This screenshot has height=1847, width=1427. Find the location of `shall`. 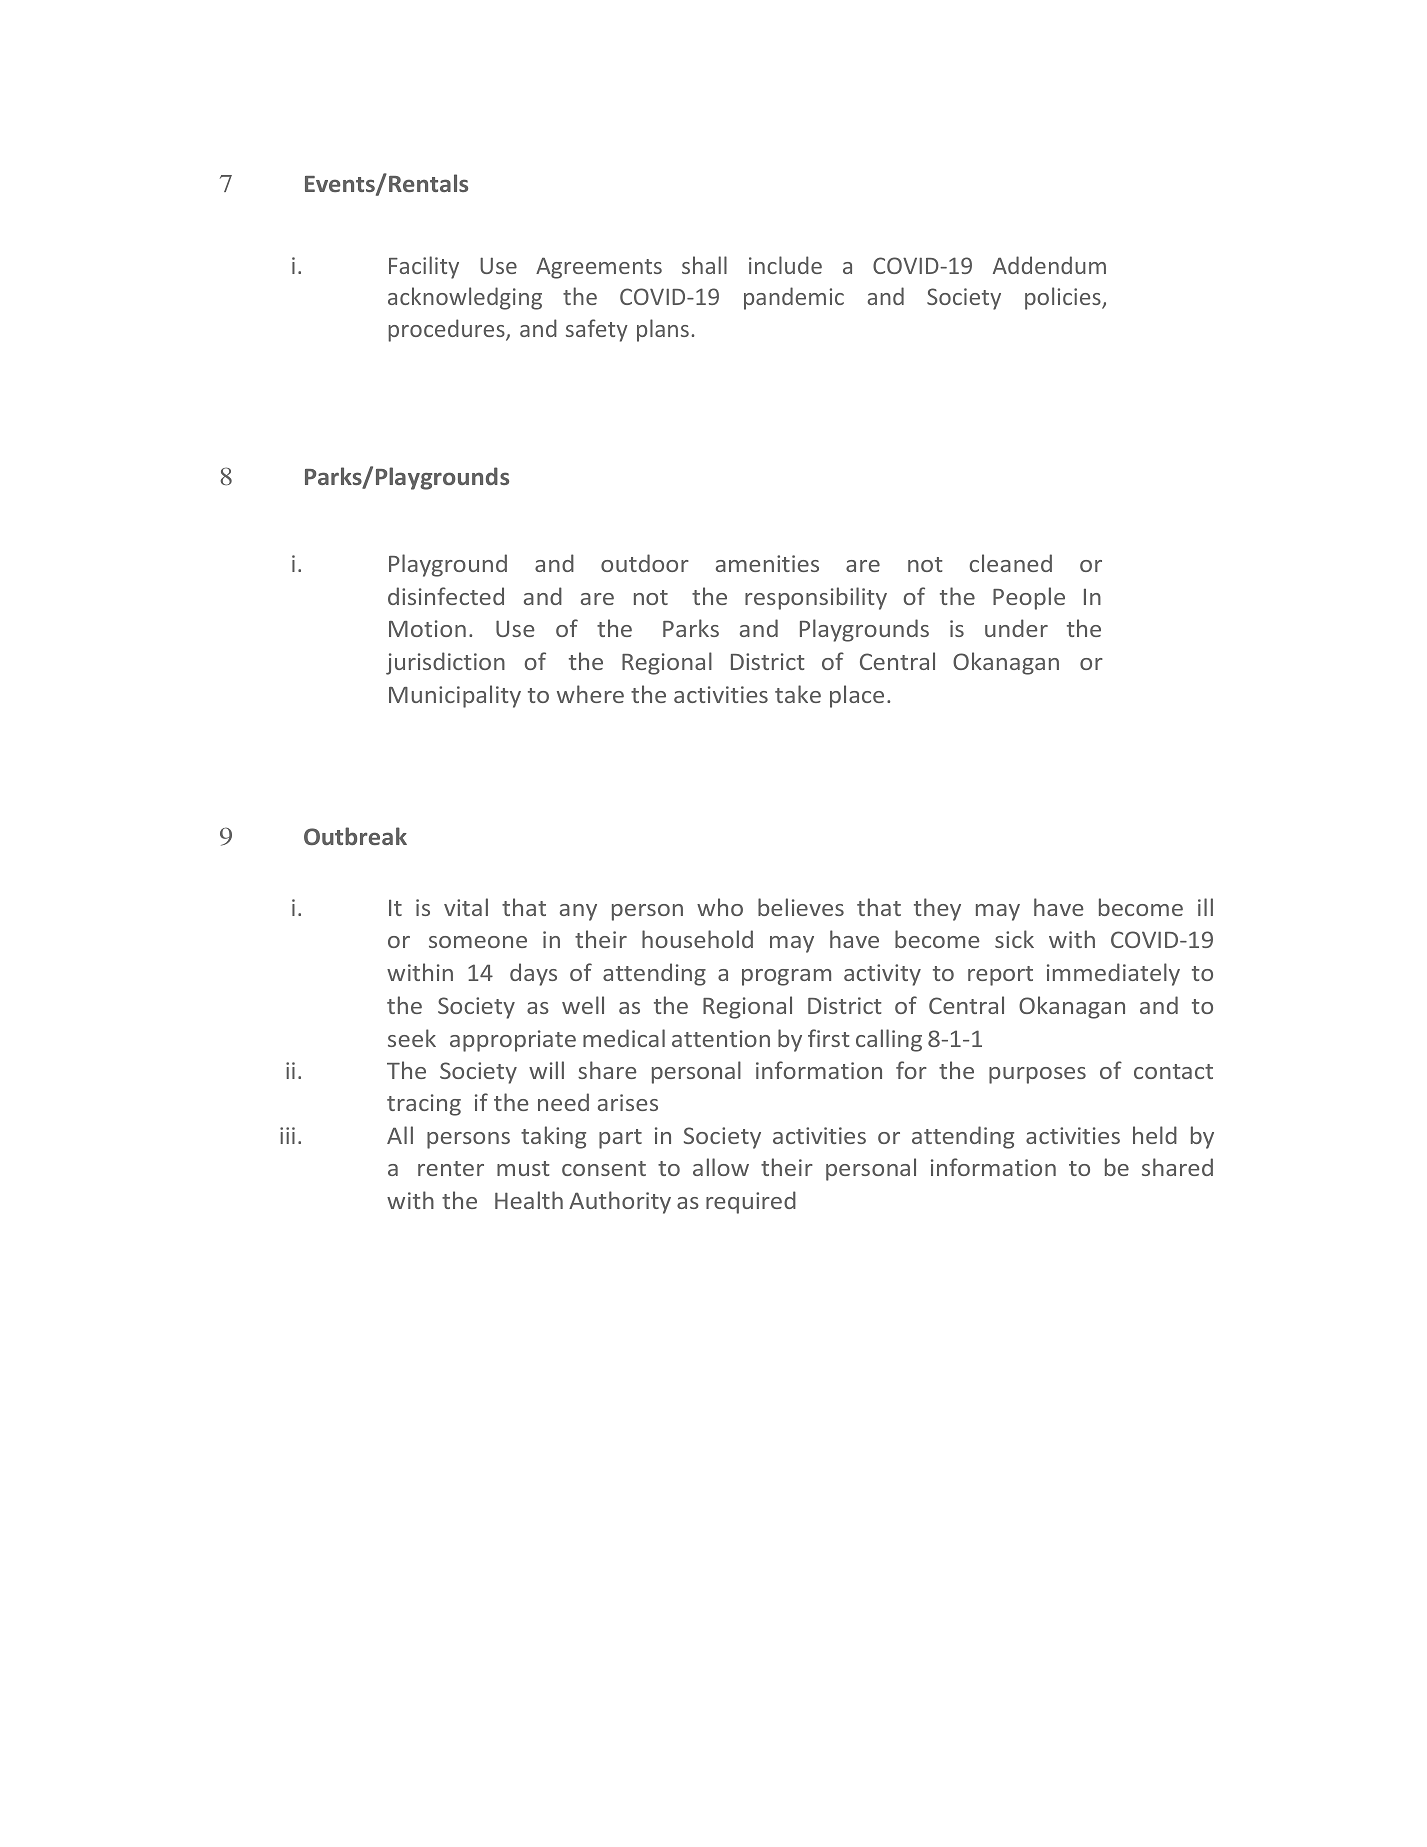

shall is located at coordinates (704, 265).
